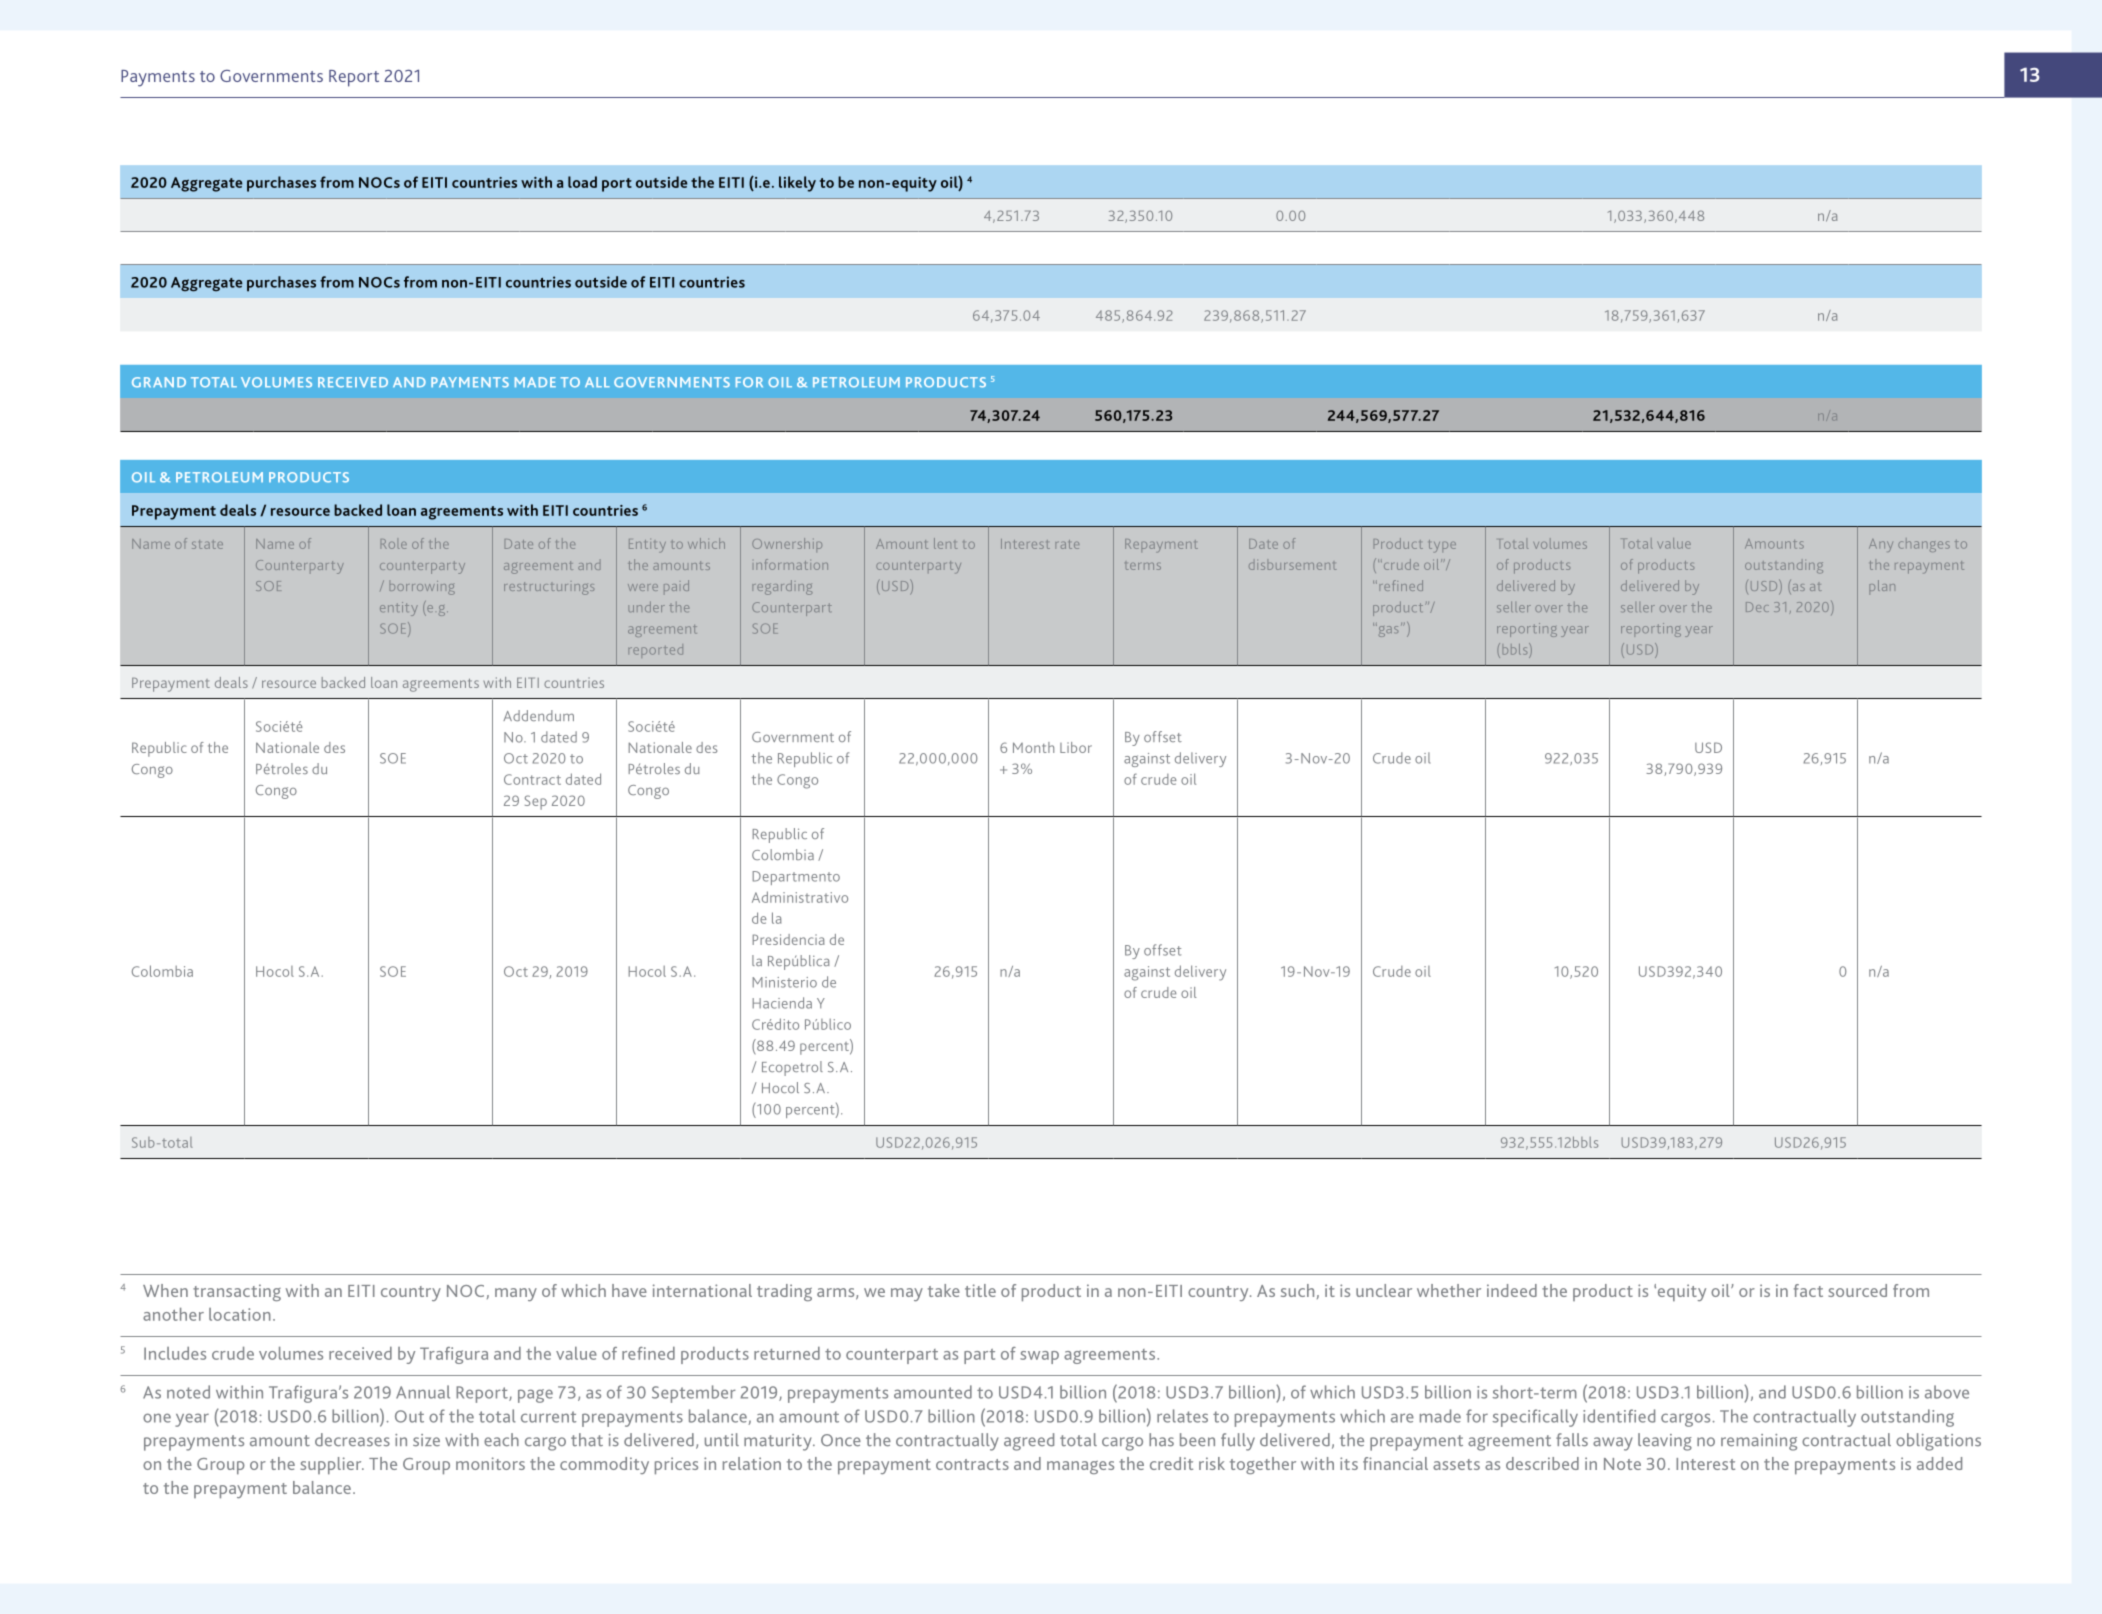  I want to click on gas, so click(1387, 630).
